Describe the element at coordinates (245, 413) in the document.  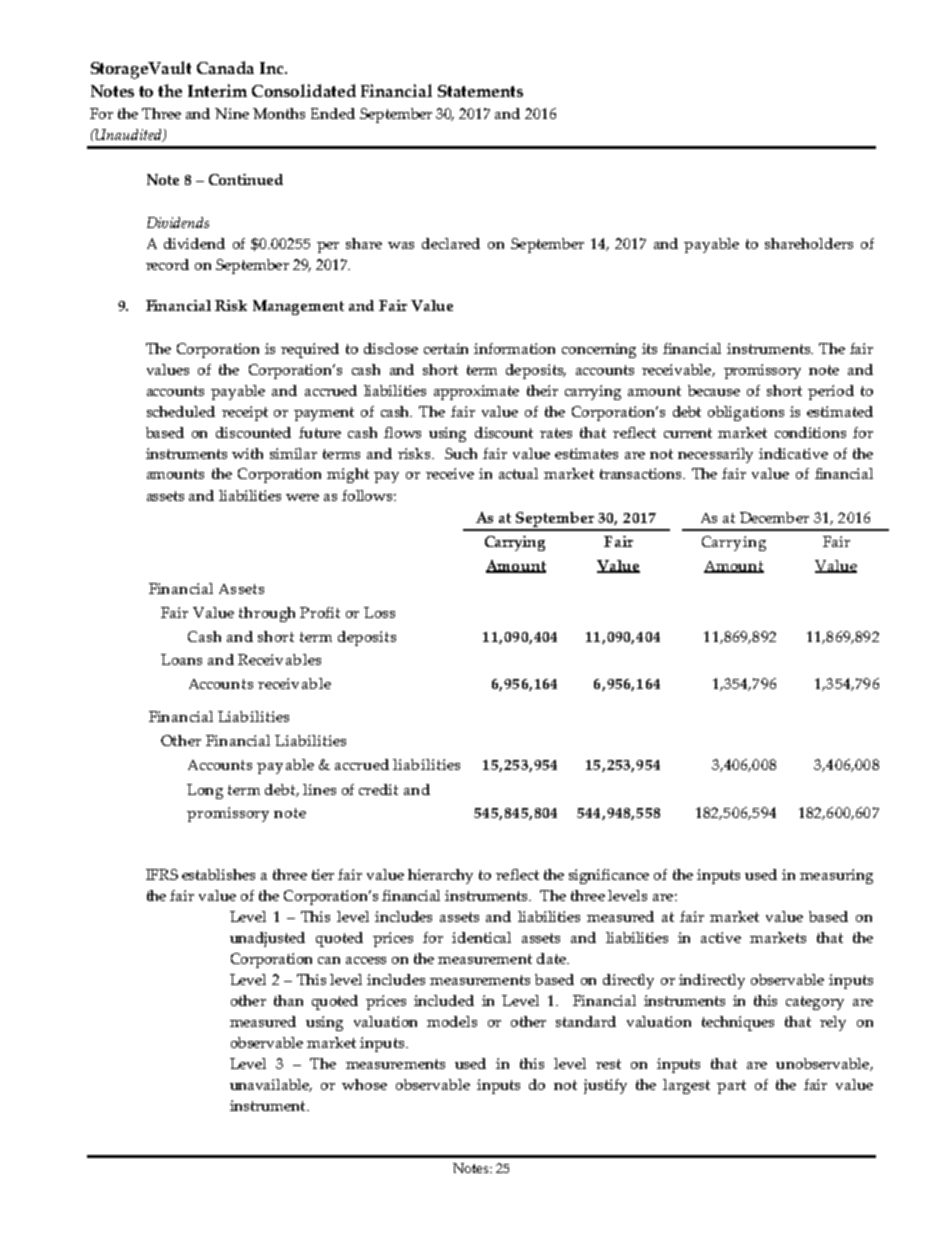
I see `receipt` at that location.
